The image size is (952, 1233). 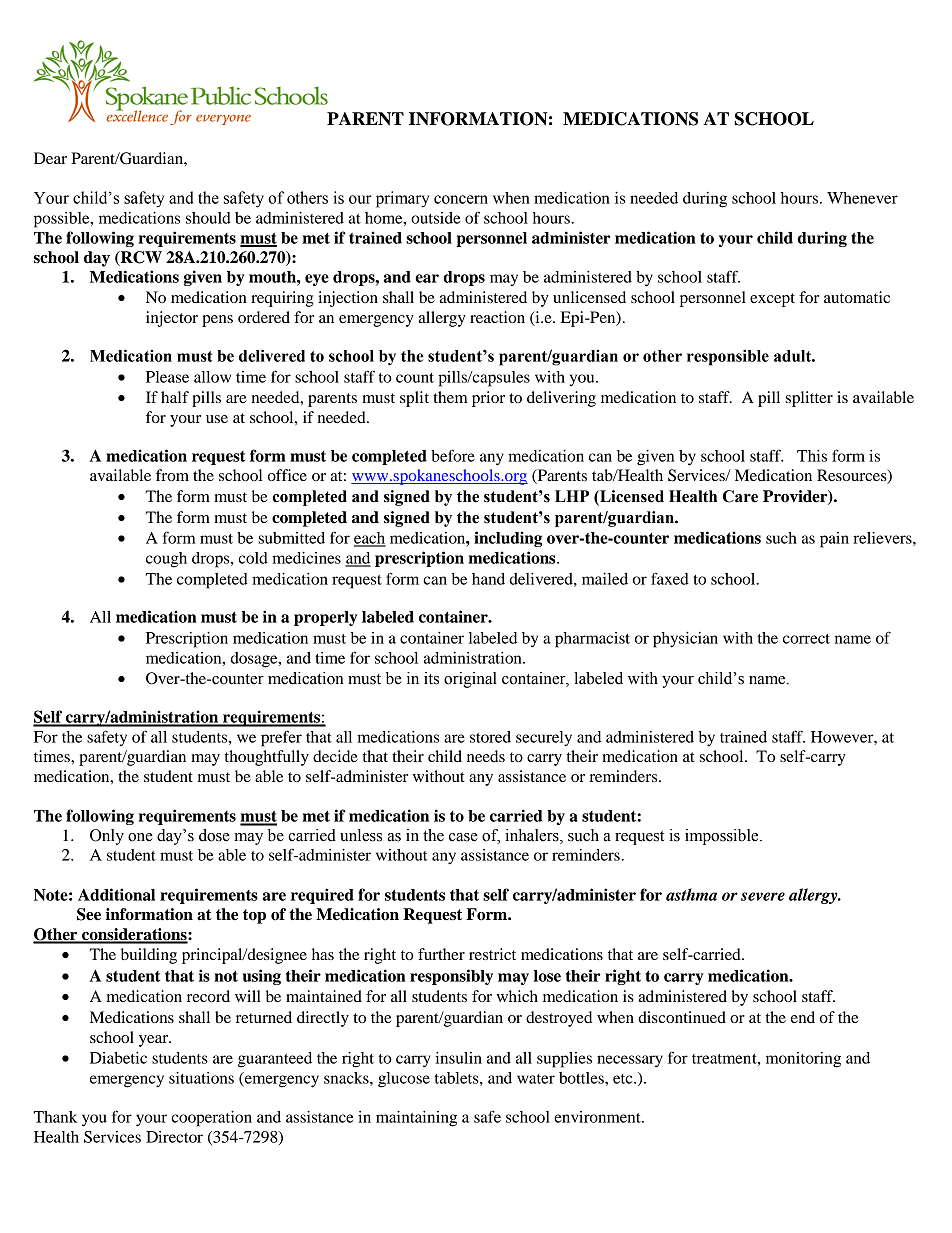 What do you see at coordinates (174, 1137) in the screenshot?
I see `Director` at bounding box center [174, 1137].
